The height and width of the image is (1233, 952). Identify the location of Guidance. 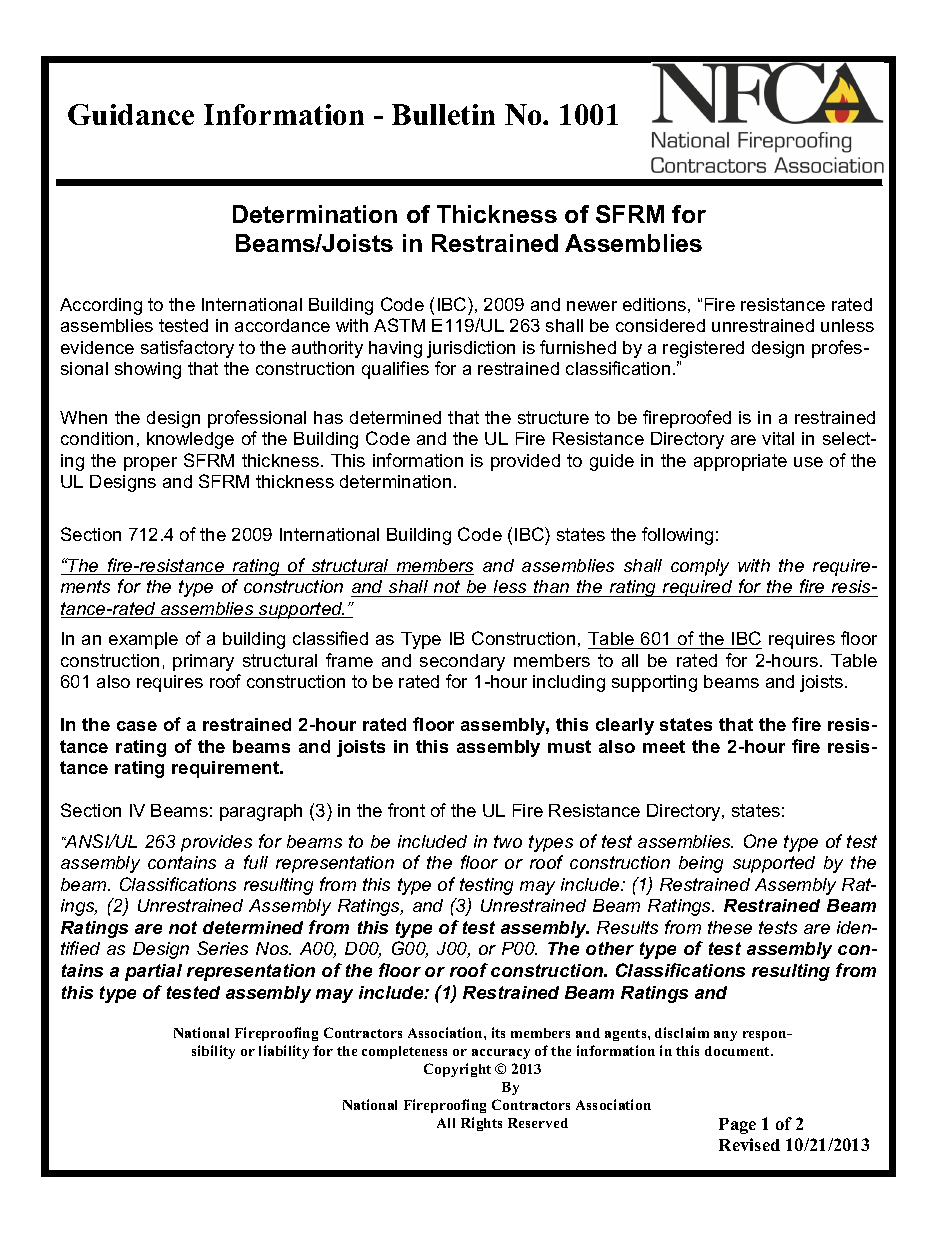
(131, 114).
